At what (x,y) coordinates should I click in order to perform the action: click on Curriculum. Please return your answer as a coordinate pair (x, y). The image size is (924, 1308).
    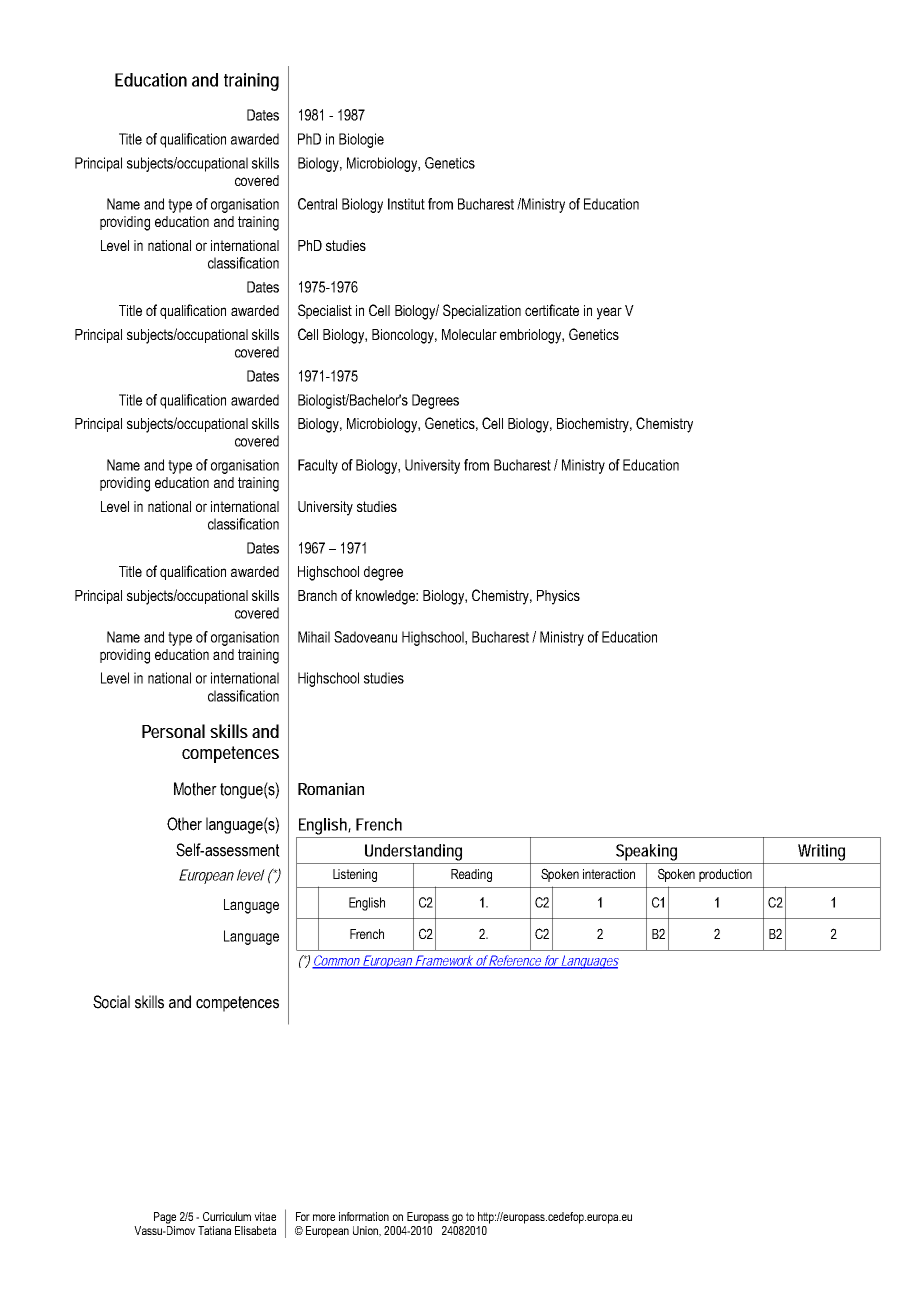
    Looking at the image, I should click on (227, 1216).
